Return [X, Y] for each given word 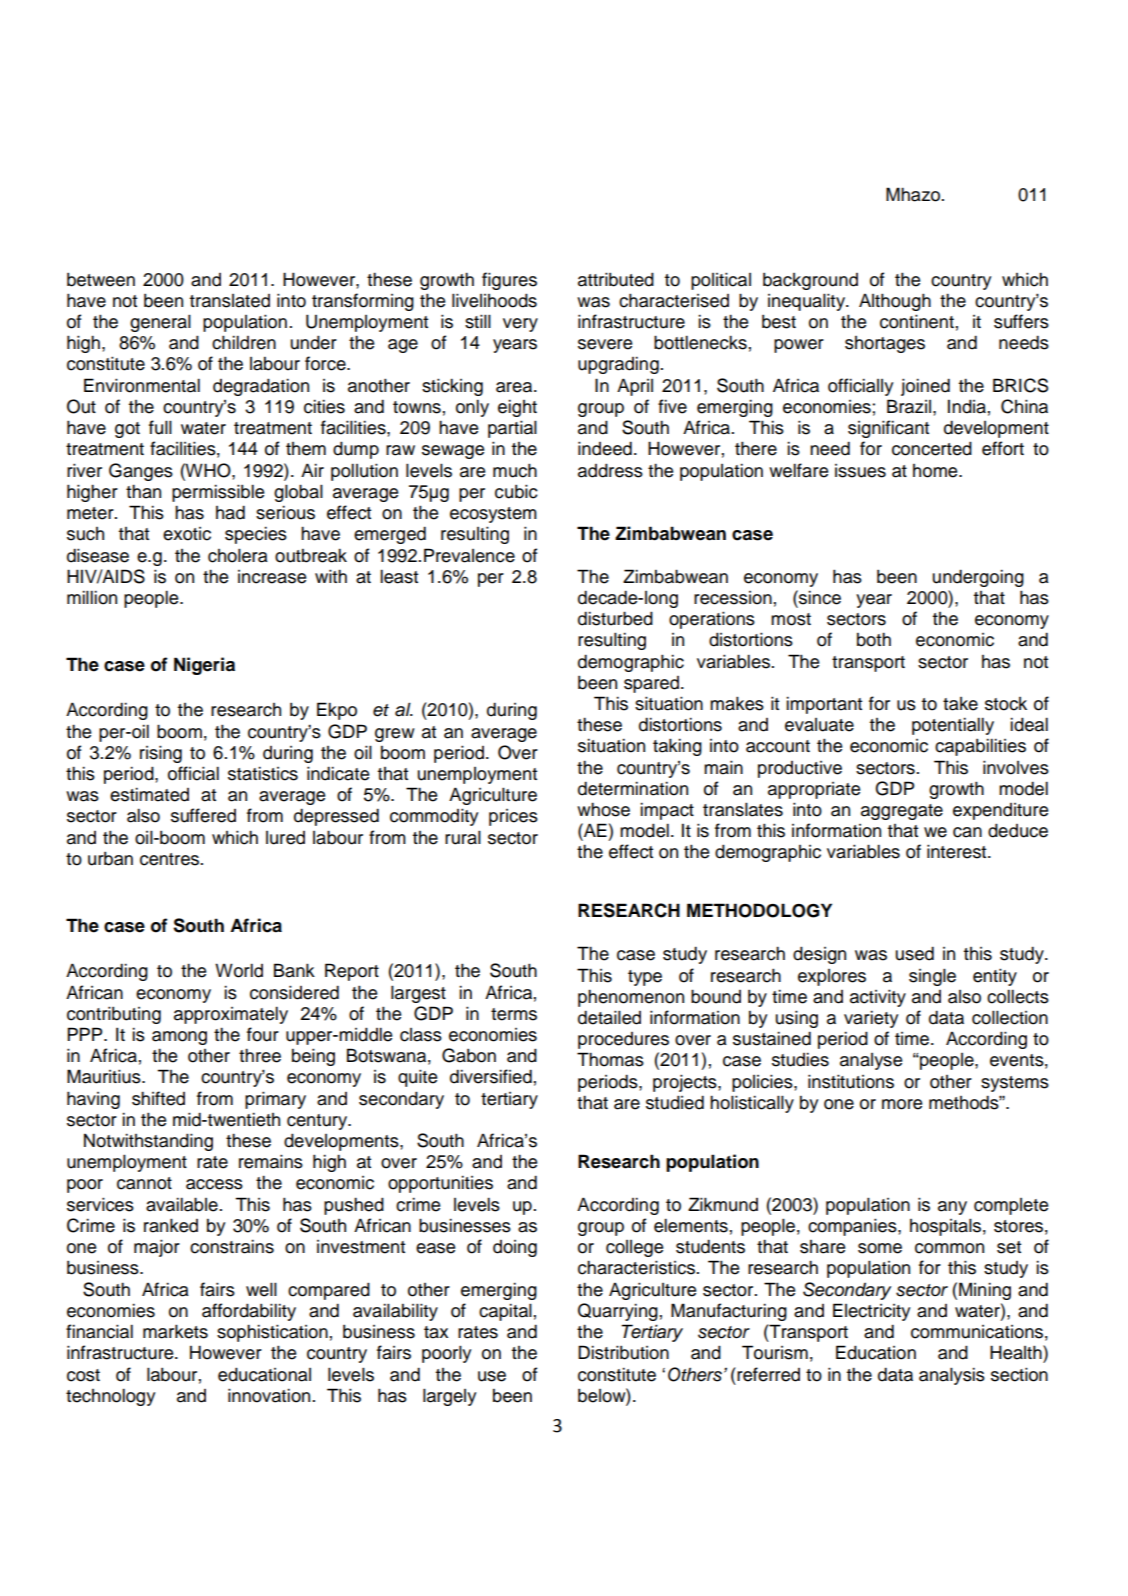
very [520, 325]
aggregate [902, 812]
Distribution [623, 1352]
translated [230, 301]
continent [917, 321]
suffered [203, 815]
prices [513, 817]
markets [175, 1331]
